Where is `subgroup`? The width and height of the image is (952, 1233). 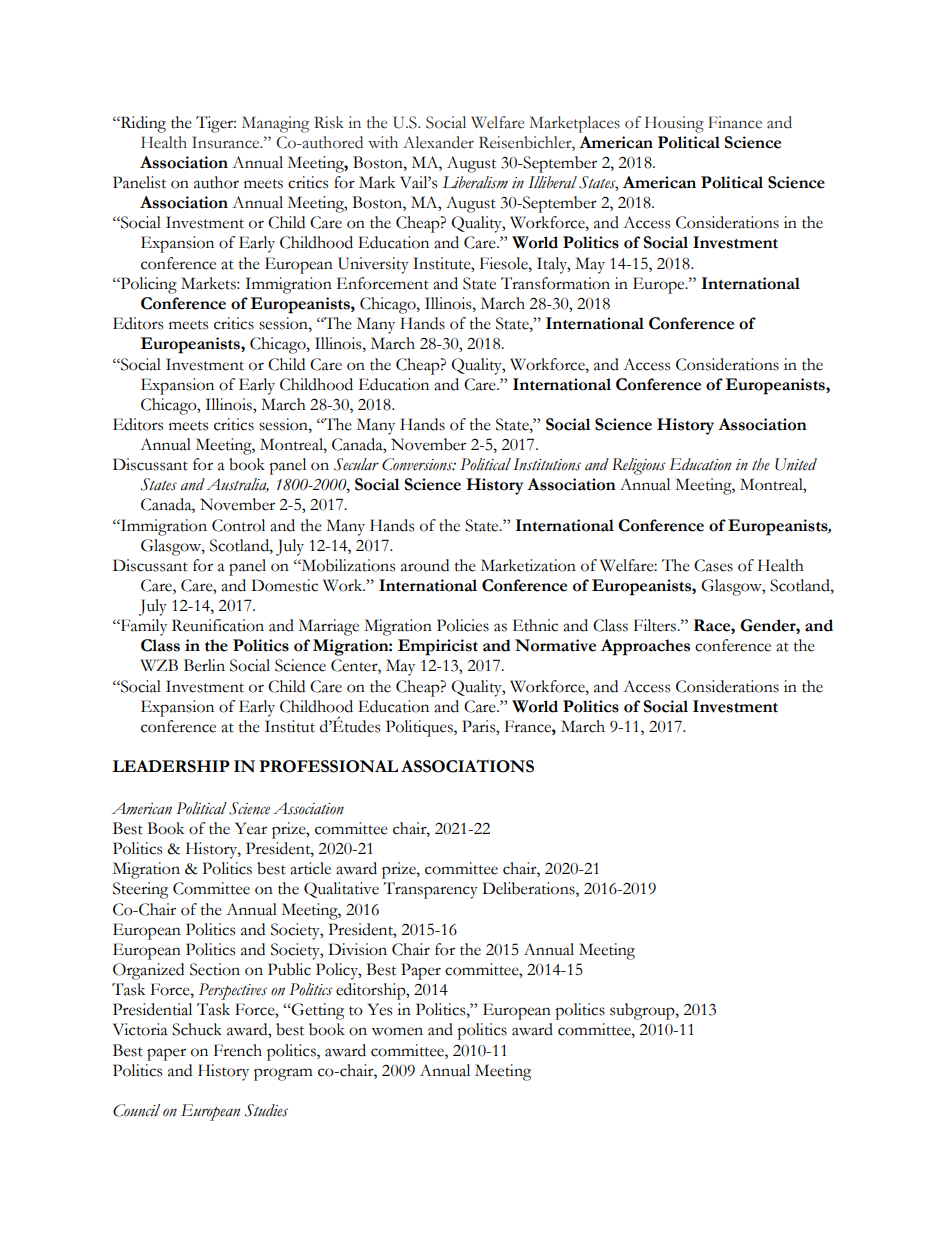
subgroup is located at coordinates (643, 1011).
